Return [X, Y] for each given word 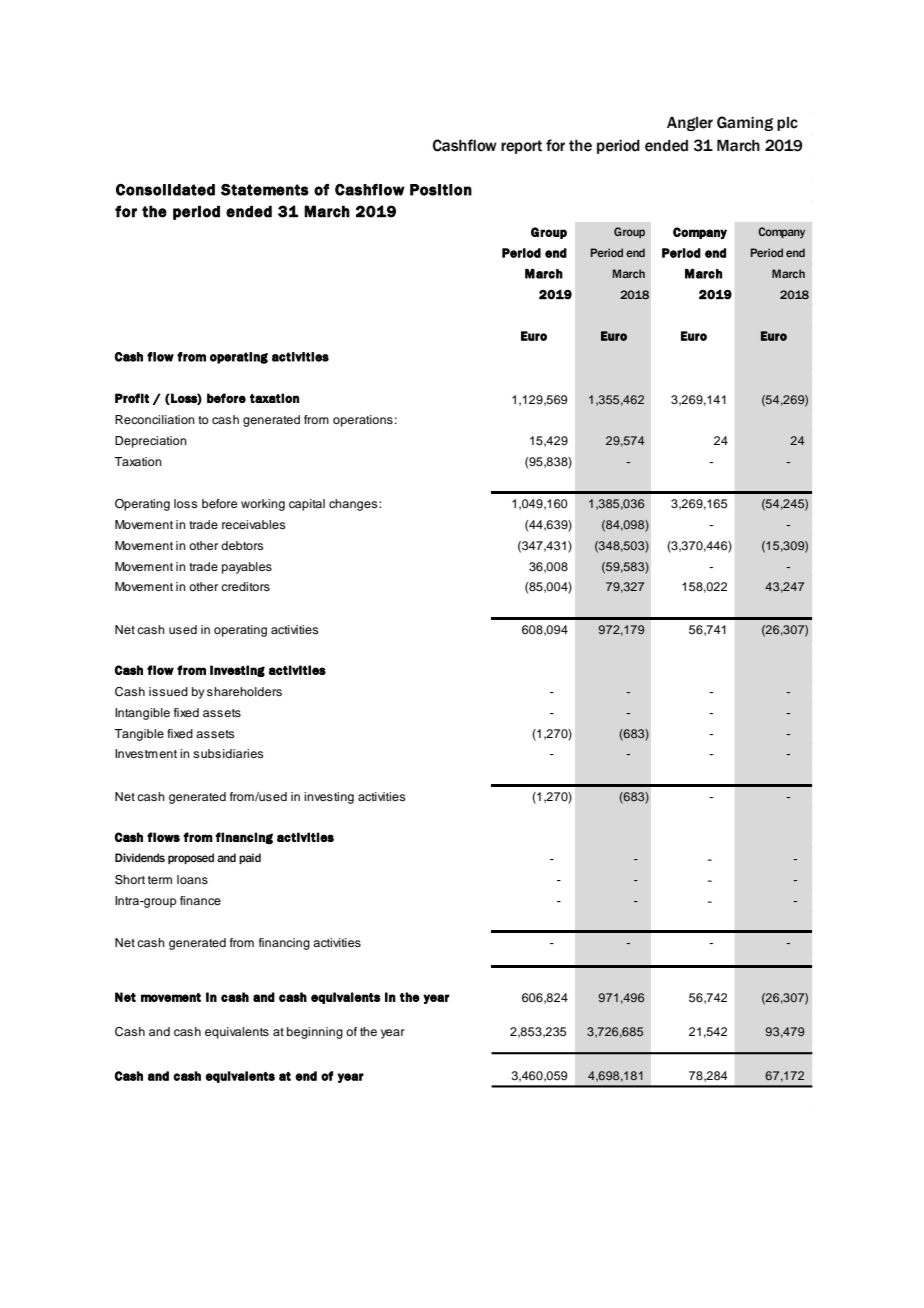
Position [441, 190]
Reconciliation [155, 419]
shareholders [244, 691]
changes [354, 505]
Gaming [745, 123]
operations [363, 421]
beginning [315, 1033]
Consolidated [165, 190]
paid [250, 858]
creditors [245, 586]
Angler [690, 124]
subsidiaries [228, 753]
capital [307, 505]
